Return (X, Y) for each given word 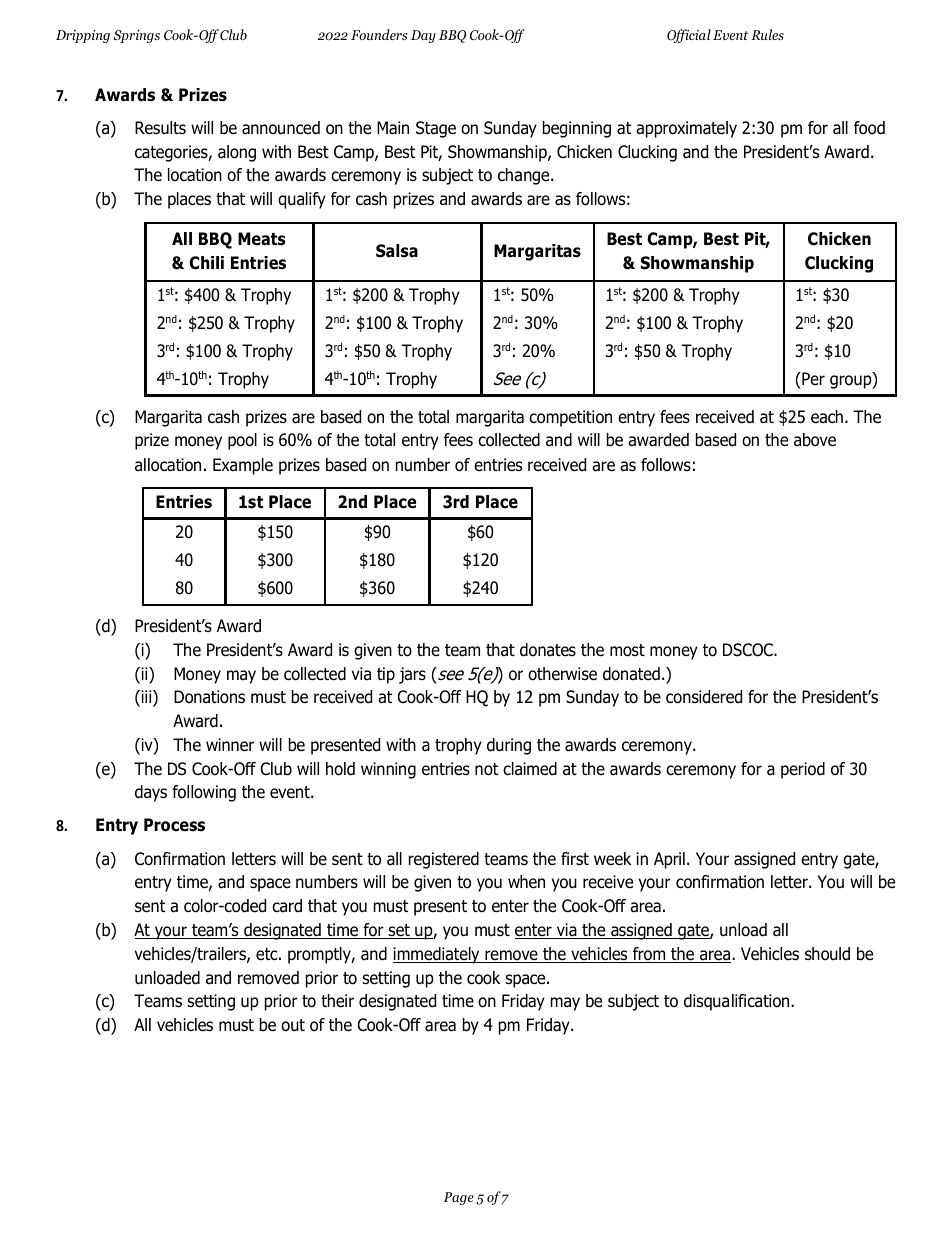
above (815, 440)
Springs (136, 36)
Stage (436, 129)
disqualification (738, 1002)
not (486, 769)
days (151, 793)
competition (570, 418)
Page (459, 1198)
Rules (767, 34)
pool (242, 441)
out (293, 1025)
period (803, 770)
